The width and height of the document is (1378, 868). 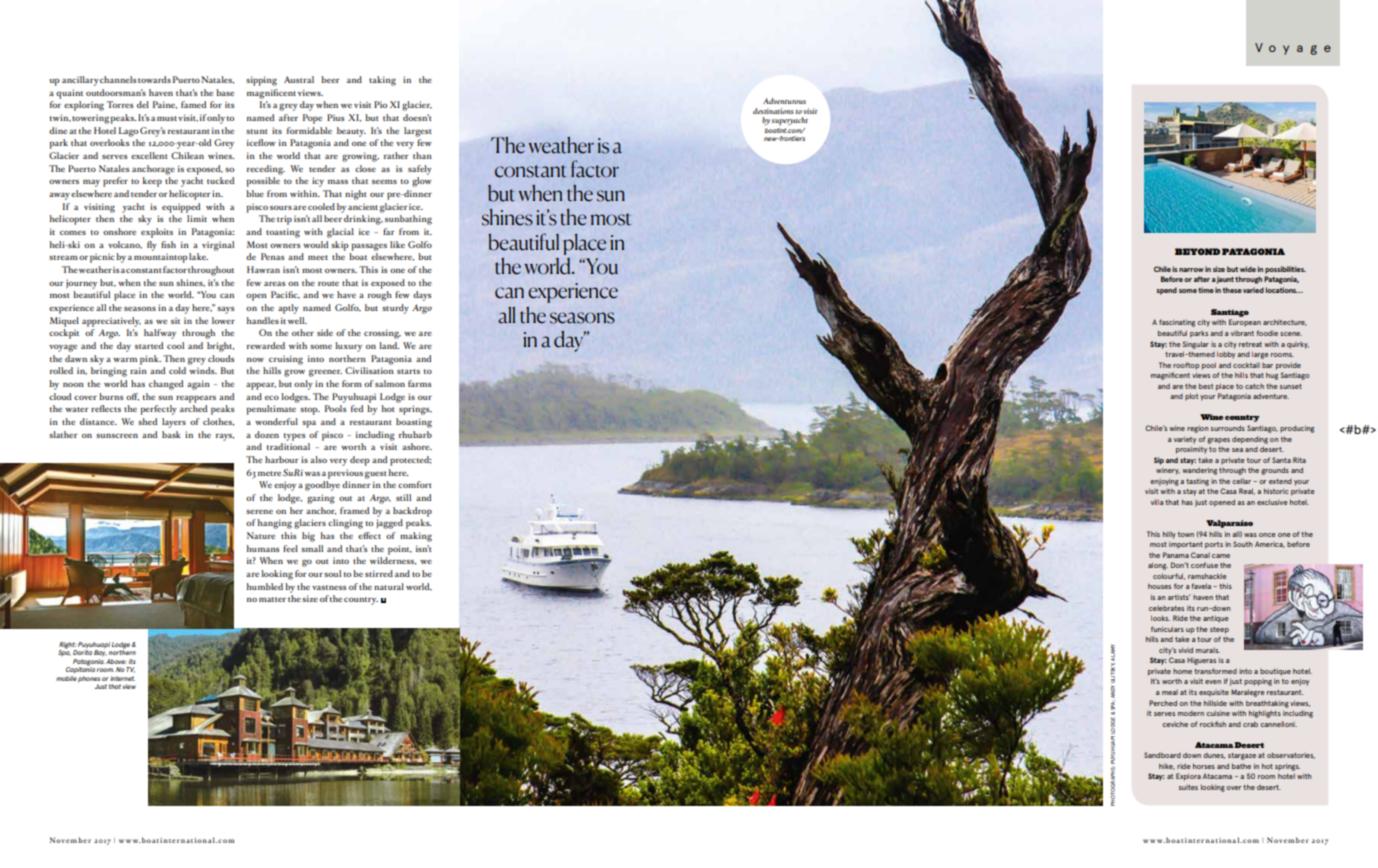 I want to click on famed, so click(x=193, y=104).
